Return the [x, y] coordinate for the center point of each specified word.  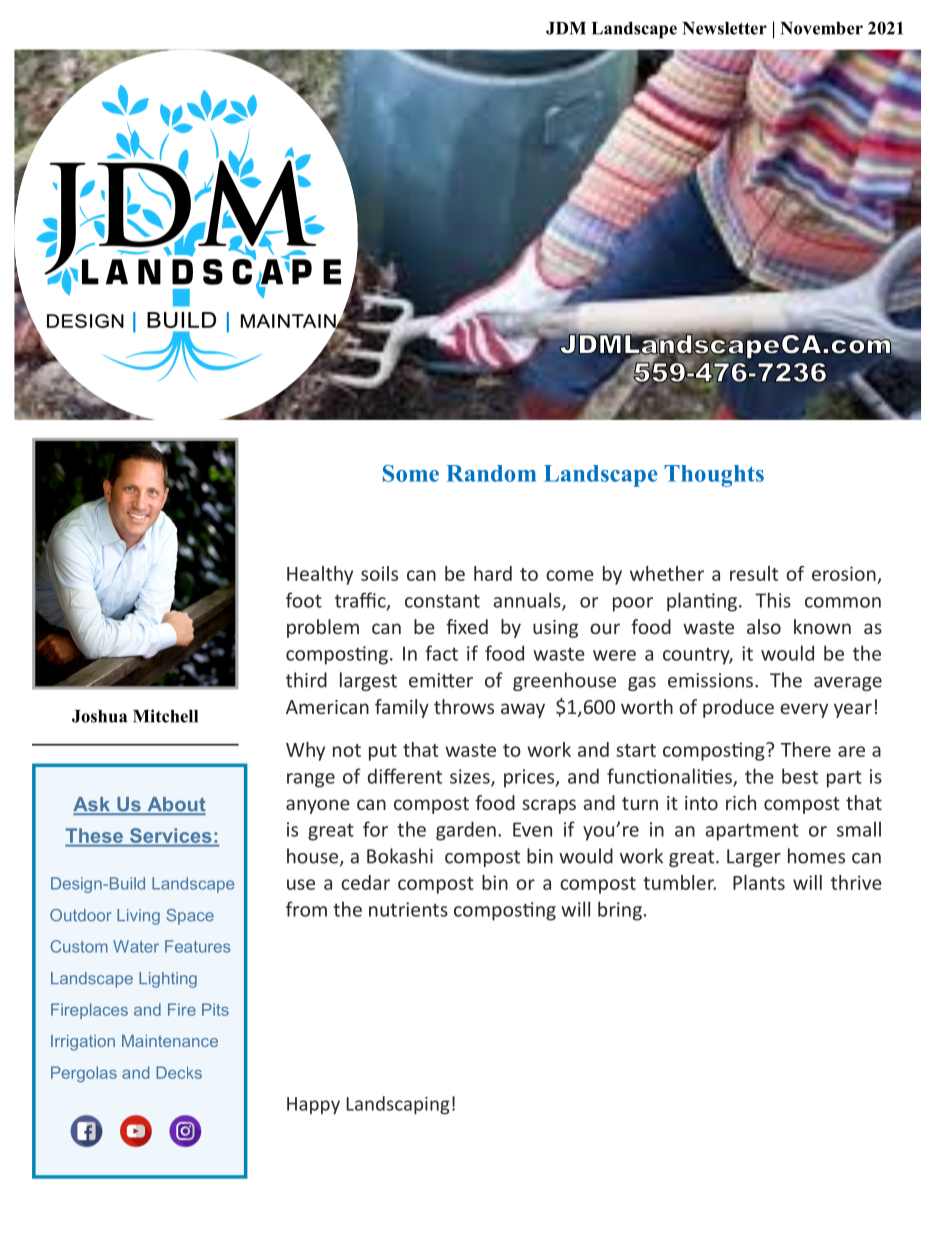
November [821, 28]
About [175, 805]
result [754, 573]
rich [741, 802]
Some [411, 473]
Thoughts [714, 476]
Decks [179, 1072]
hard [493, 573]
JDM [566, 28]
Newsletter [724, 28]
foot [304, 600]
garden [466, 831]
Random [491, 473]
